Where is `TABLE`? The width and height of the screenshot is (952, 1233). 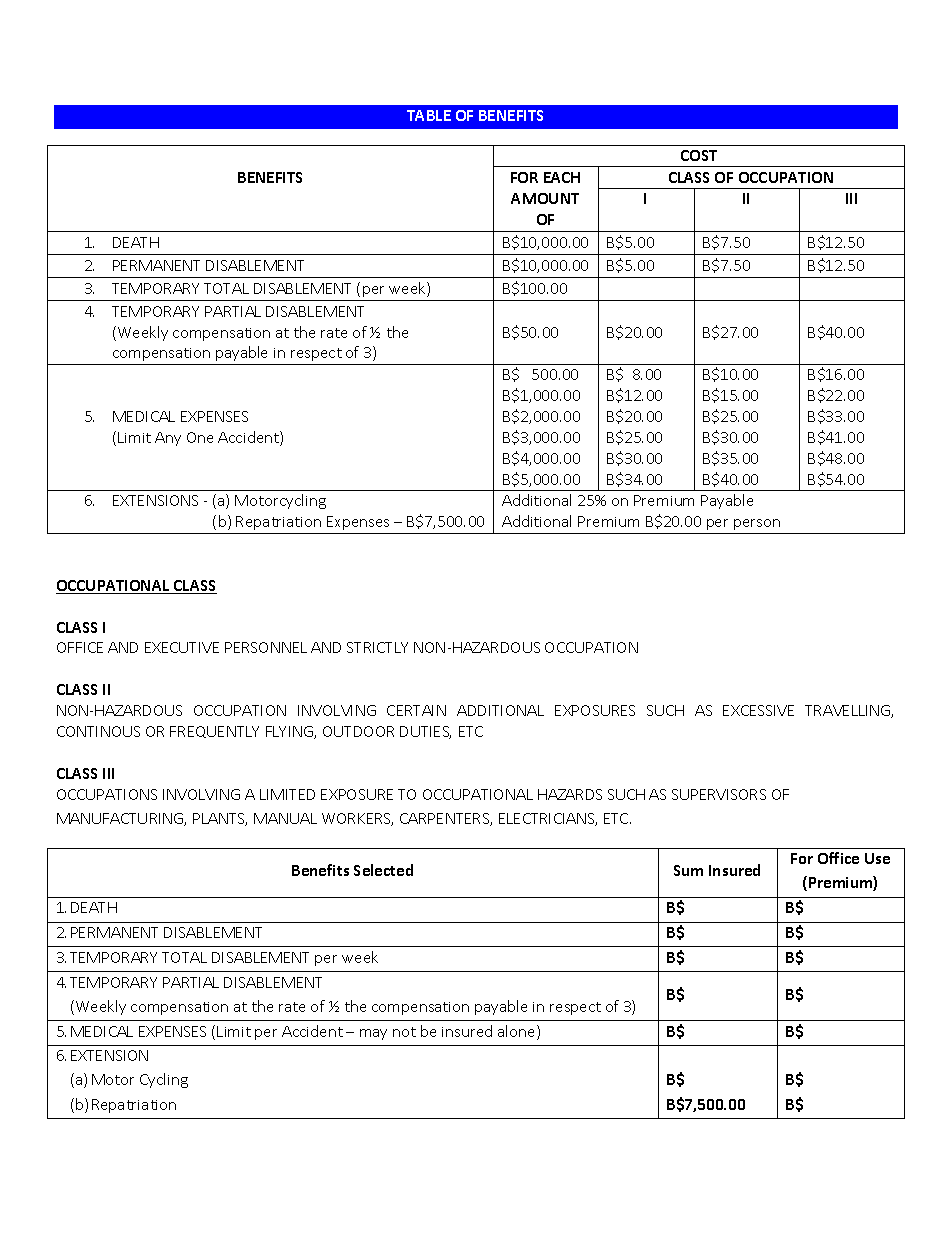
TABLE is located at coordinates (429, 115).
